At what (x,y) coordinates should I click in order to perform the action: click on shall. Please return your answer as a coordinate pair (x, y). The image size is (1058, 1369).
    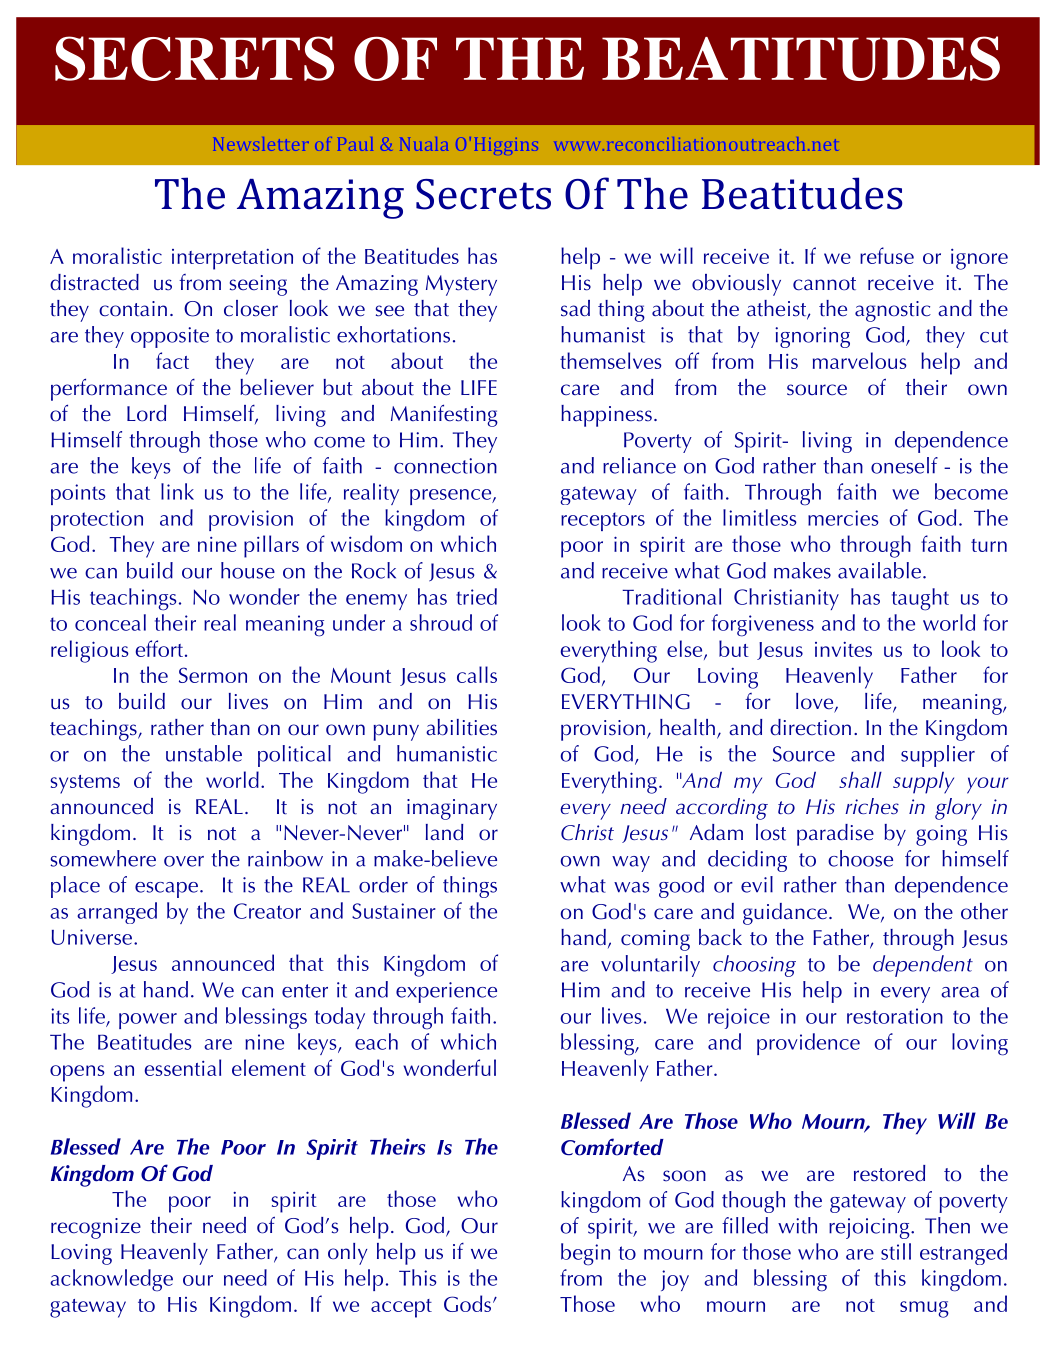
    Looking at the image, I should click on (860, 779).
